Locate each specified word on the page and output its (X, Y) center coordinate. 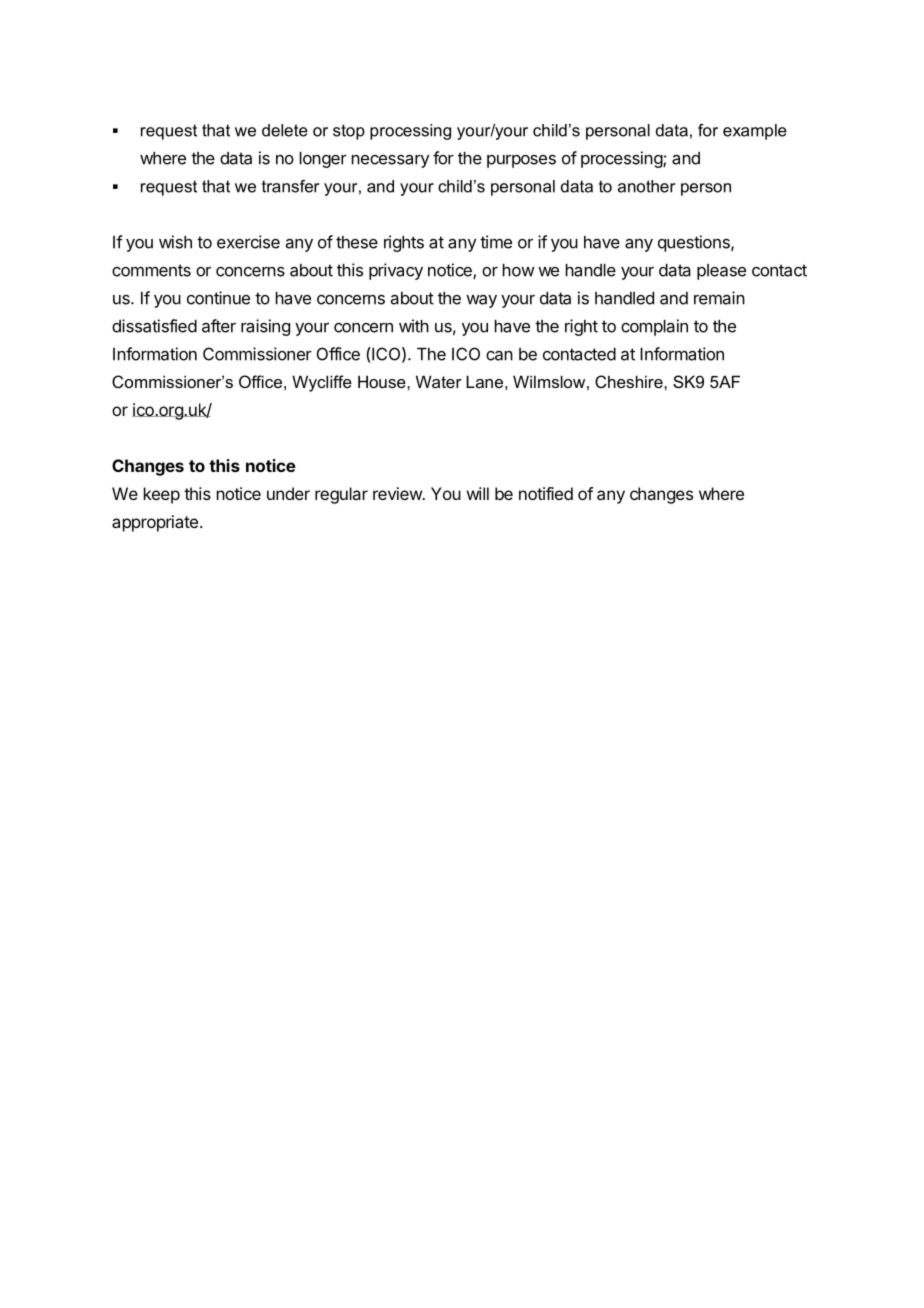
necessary (390, 161)
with (414, 326)
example (755, 132)
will (478, 493)
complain (654, 327)
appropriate (155, 523)
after (219, 326)
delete (285, 130)
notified (546, 493)
